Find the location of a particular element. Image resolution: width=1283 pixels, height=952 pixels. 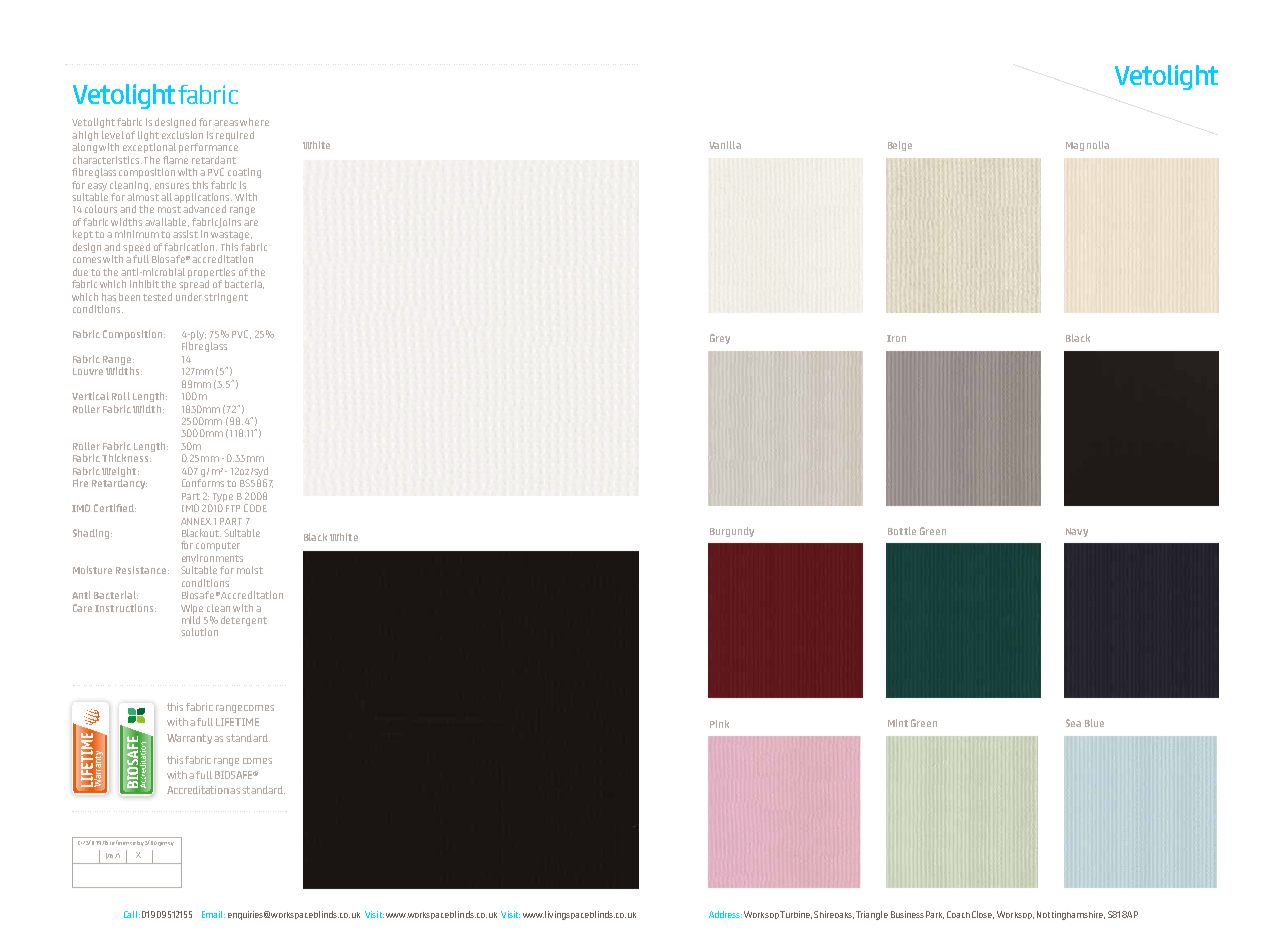

reference is located at coordinates (123, 842).
